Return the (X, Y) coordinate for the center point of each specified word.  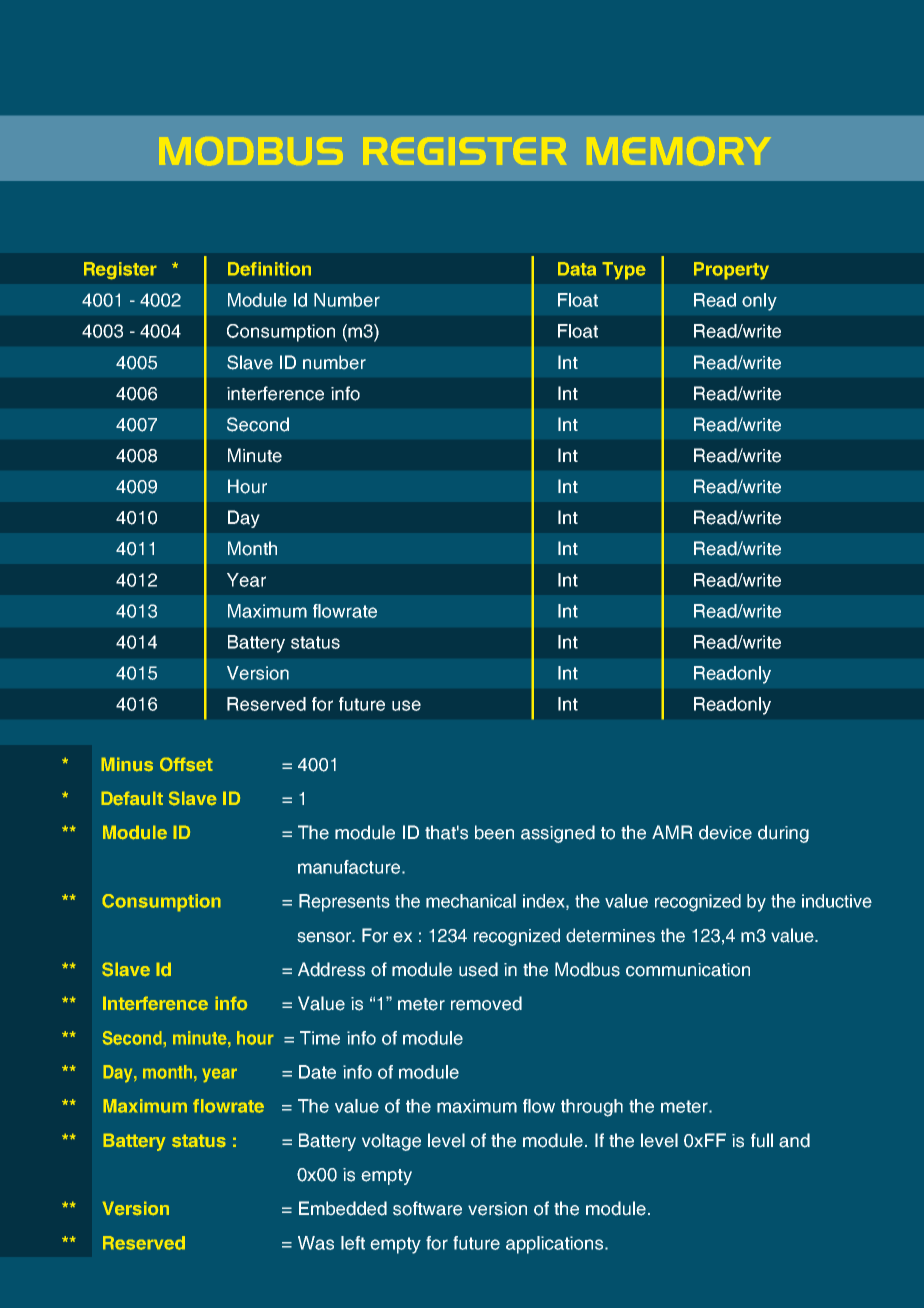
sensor (325, 937)
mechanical (471, 901)
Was (316, 1243)
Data (577, 269)
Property (731, 271)
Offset (186, 764)
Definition (269, 269)
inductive (837, 901)
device (725, 832)
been (494, 832)
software (427, 1208)
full (762, 1140)
